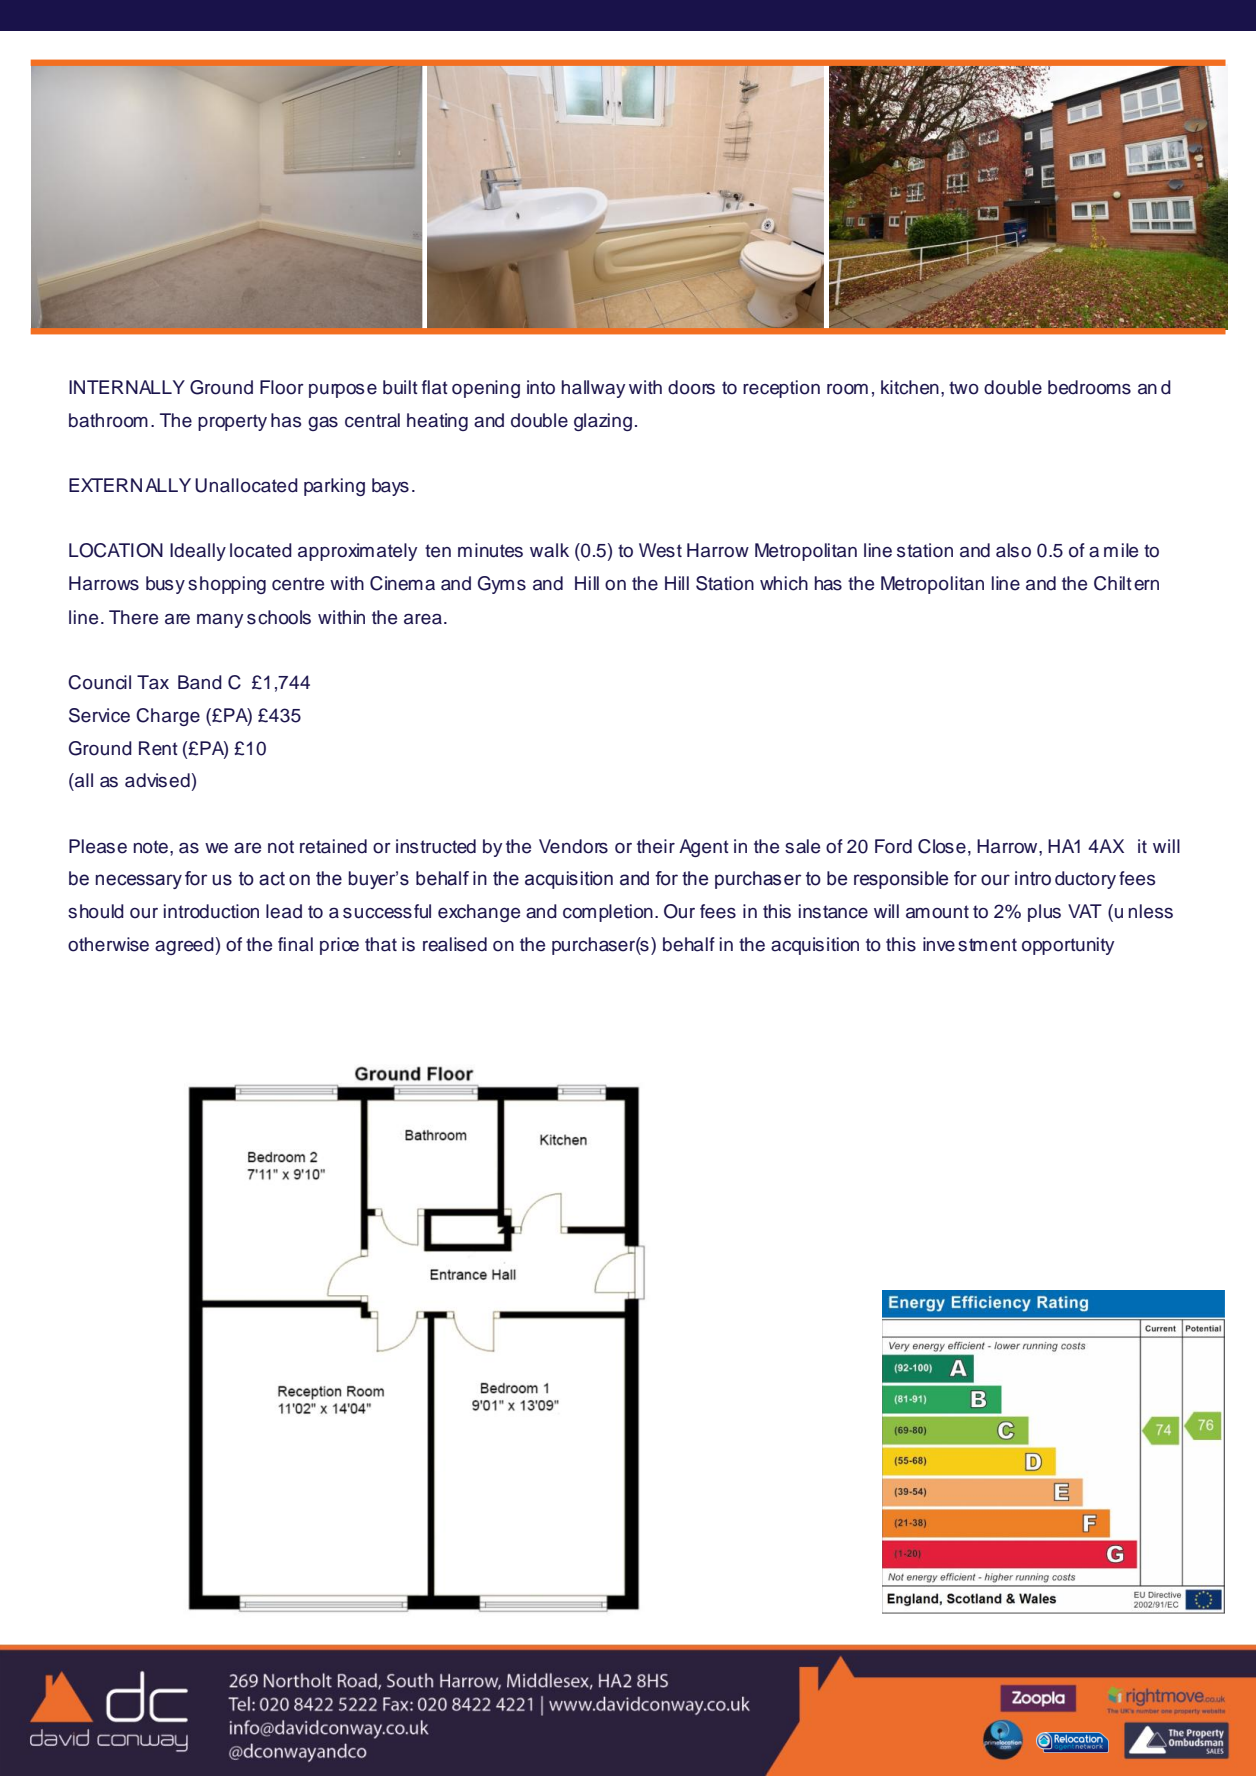 The image size is (1256, 1776). What do you see at coordinates (200, 682) in the document?
I see `Band` at bounding box center [200, 682].
